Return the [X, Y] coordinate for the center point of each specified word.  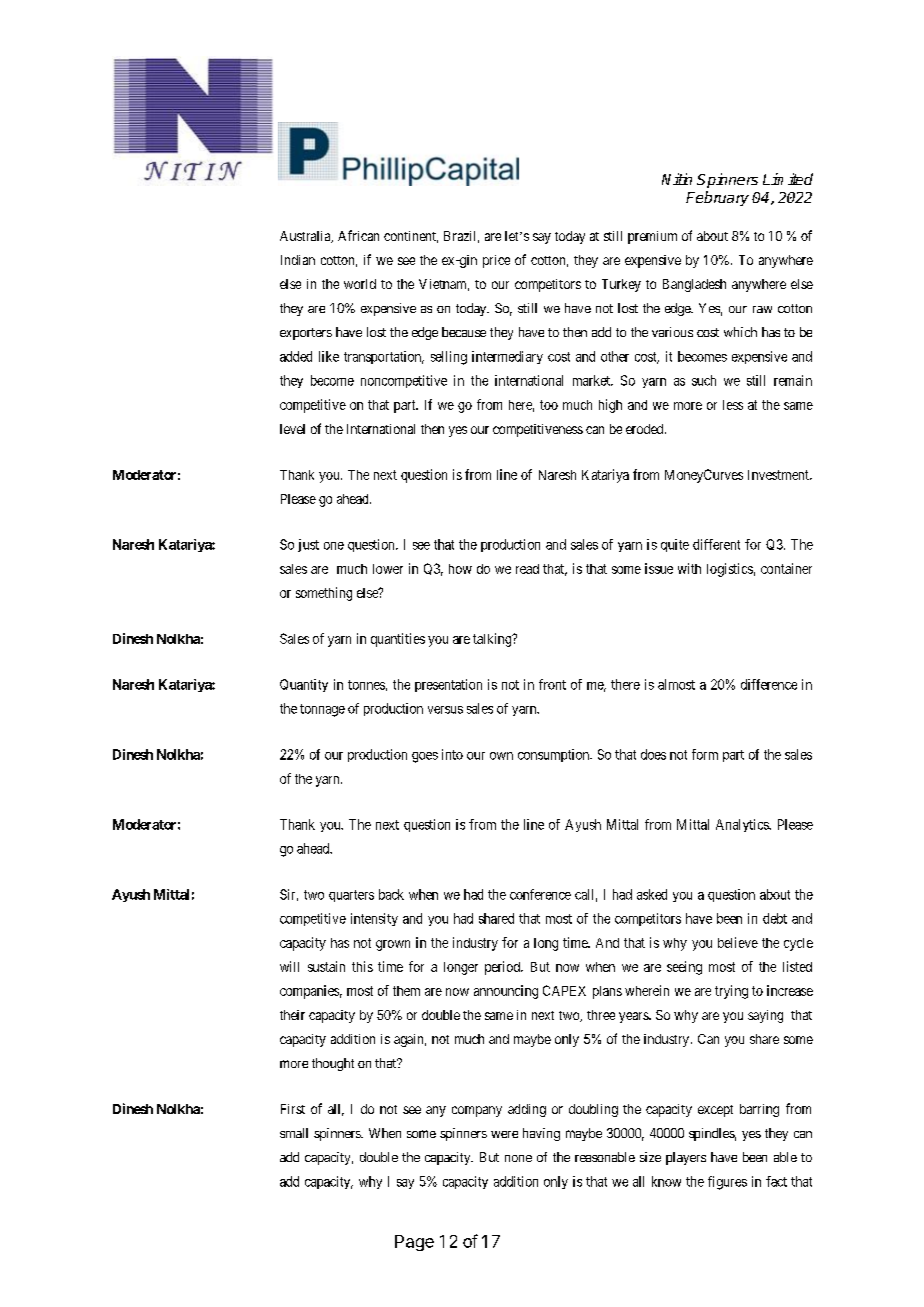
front [552, 684]
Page [414, 1243]
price [496, 261]
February [717, 198]
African [358, 235]
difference [769, 684]
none [518, 1158]
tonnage [322, 710]
